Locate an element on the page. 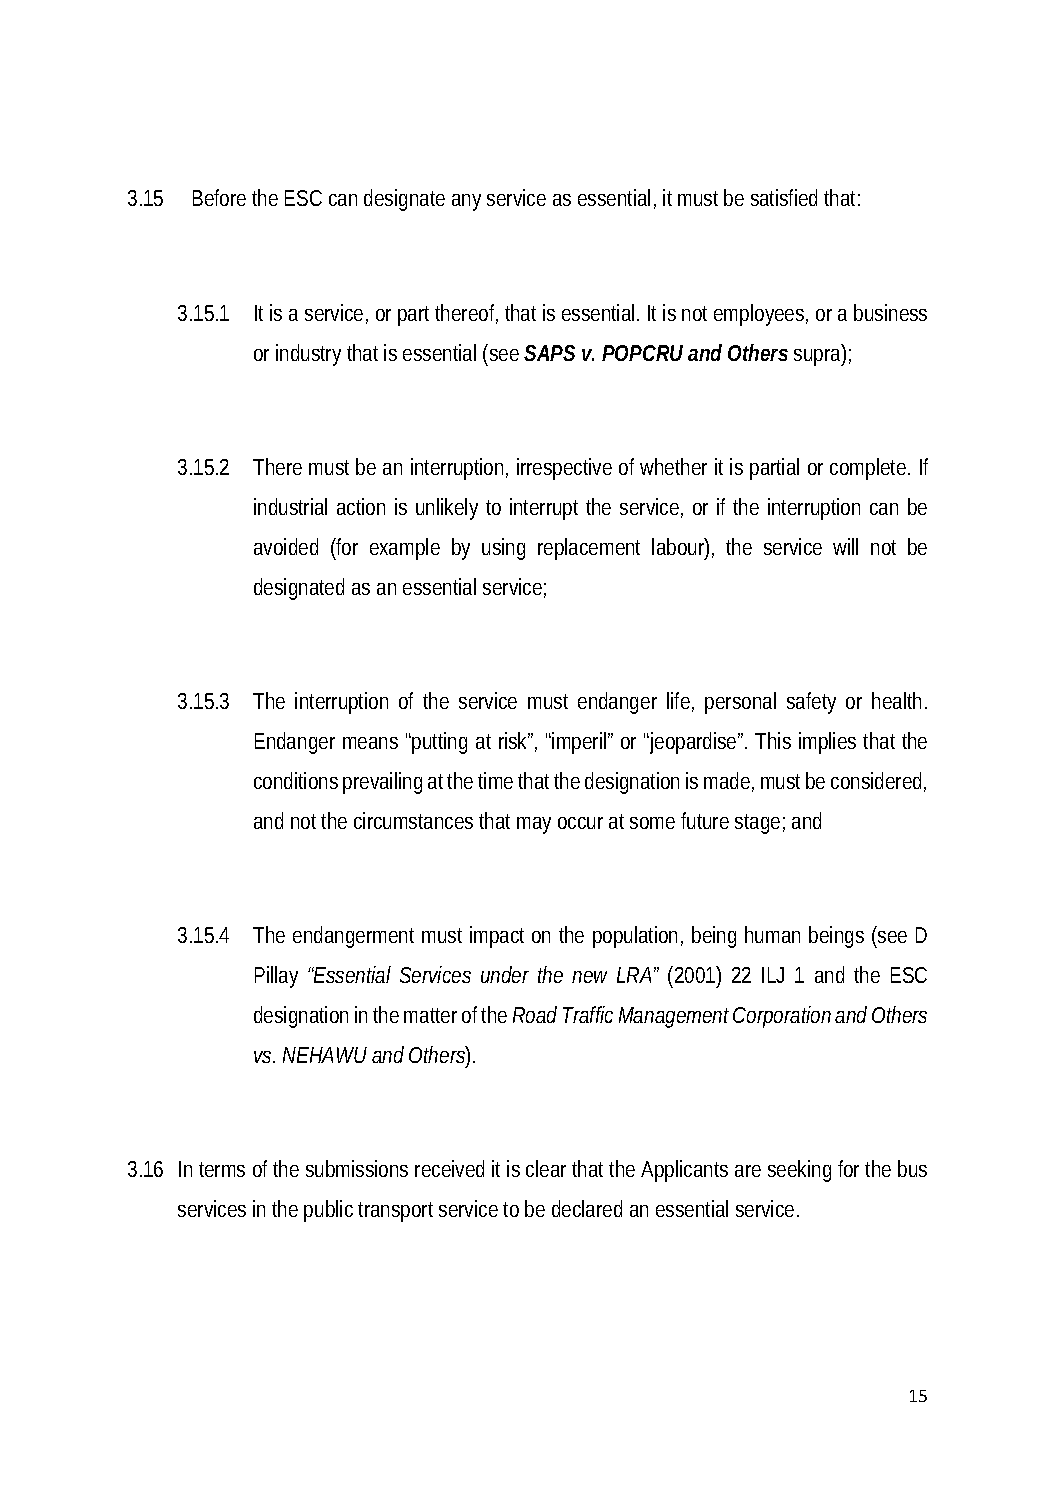 This image has width=1056, height=1494. replacement is located at coordinates (589, 549).
